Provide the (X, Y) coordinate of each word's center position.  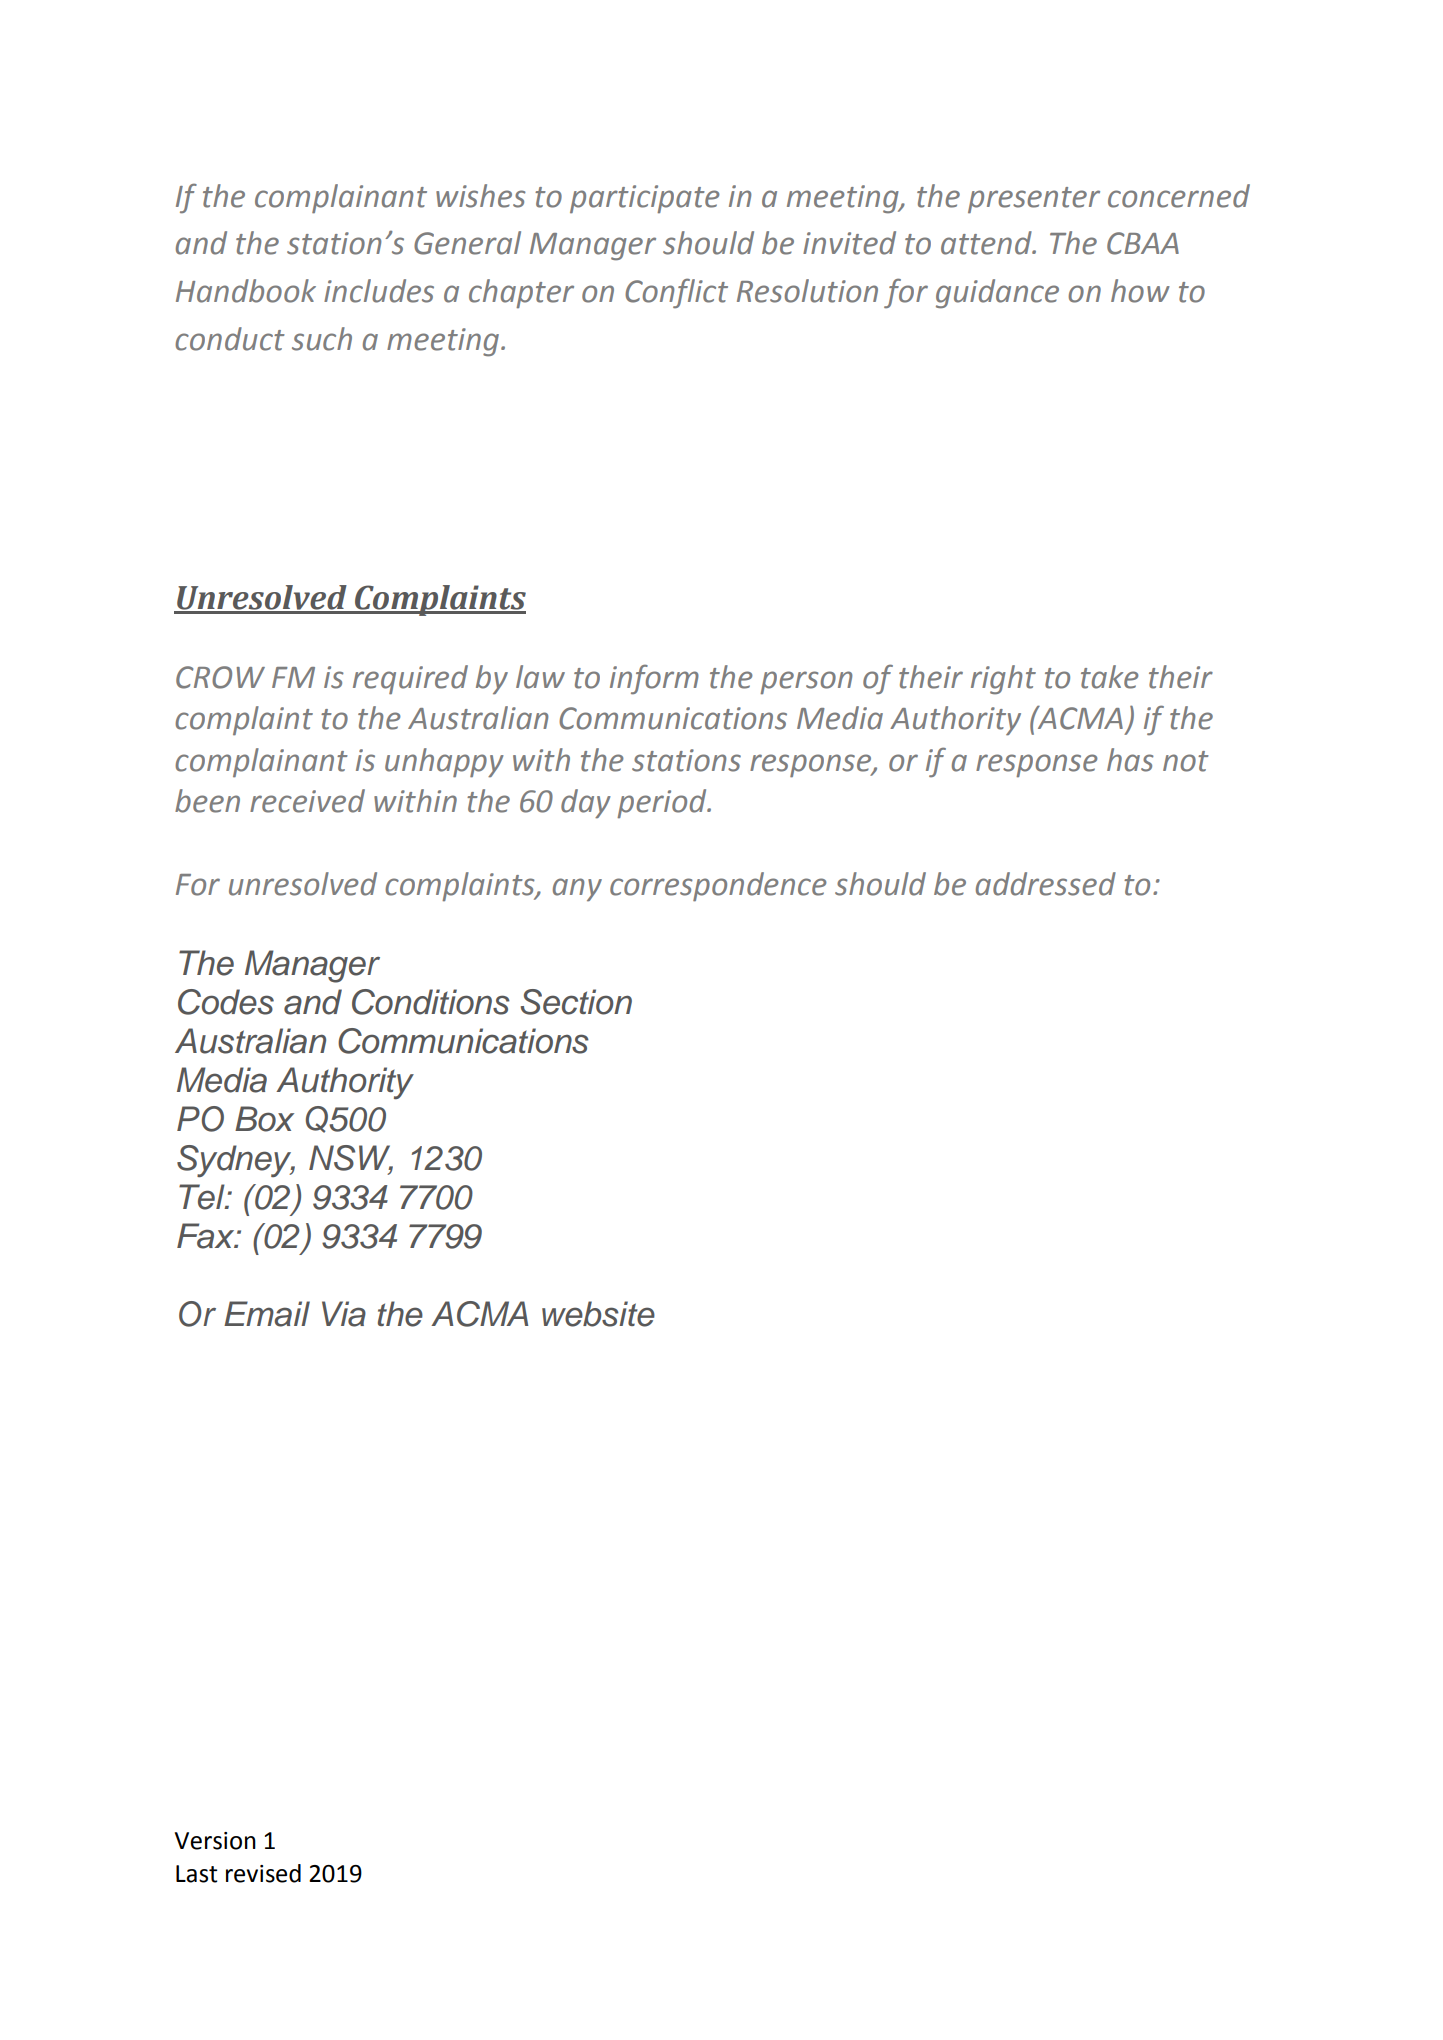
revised (263, 1873)
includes (379, 291)
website (598, 1314)
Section (576, 1002)
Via (344, 1314)
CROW (220, 677)
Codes (226, 1002)
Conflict (676, 293)
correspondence (718, 887)
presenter (1034, 200)
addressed (1046, 884)
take (1110, 677)
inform (654, 679)
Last (196, 1874)
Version (215, 1841)
